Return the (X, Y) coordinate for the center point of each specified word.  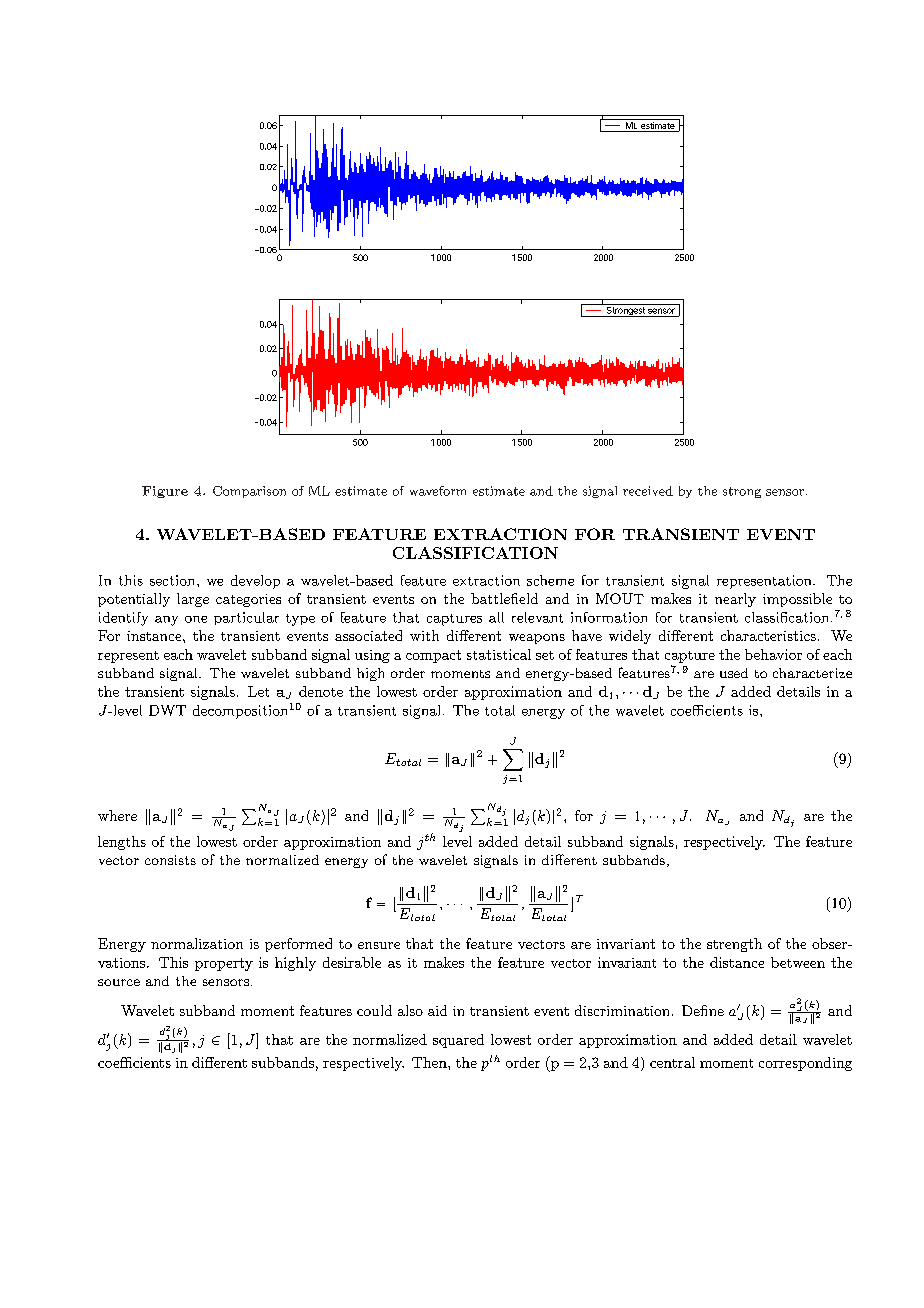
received (648, 491)
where (117, 815)
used (734, 673)
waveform (438, 491)
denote (321, 691)
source (119, 982)
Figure (165, 492)
